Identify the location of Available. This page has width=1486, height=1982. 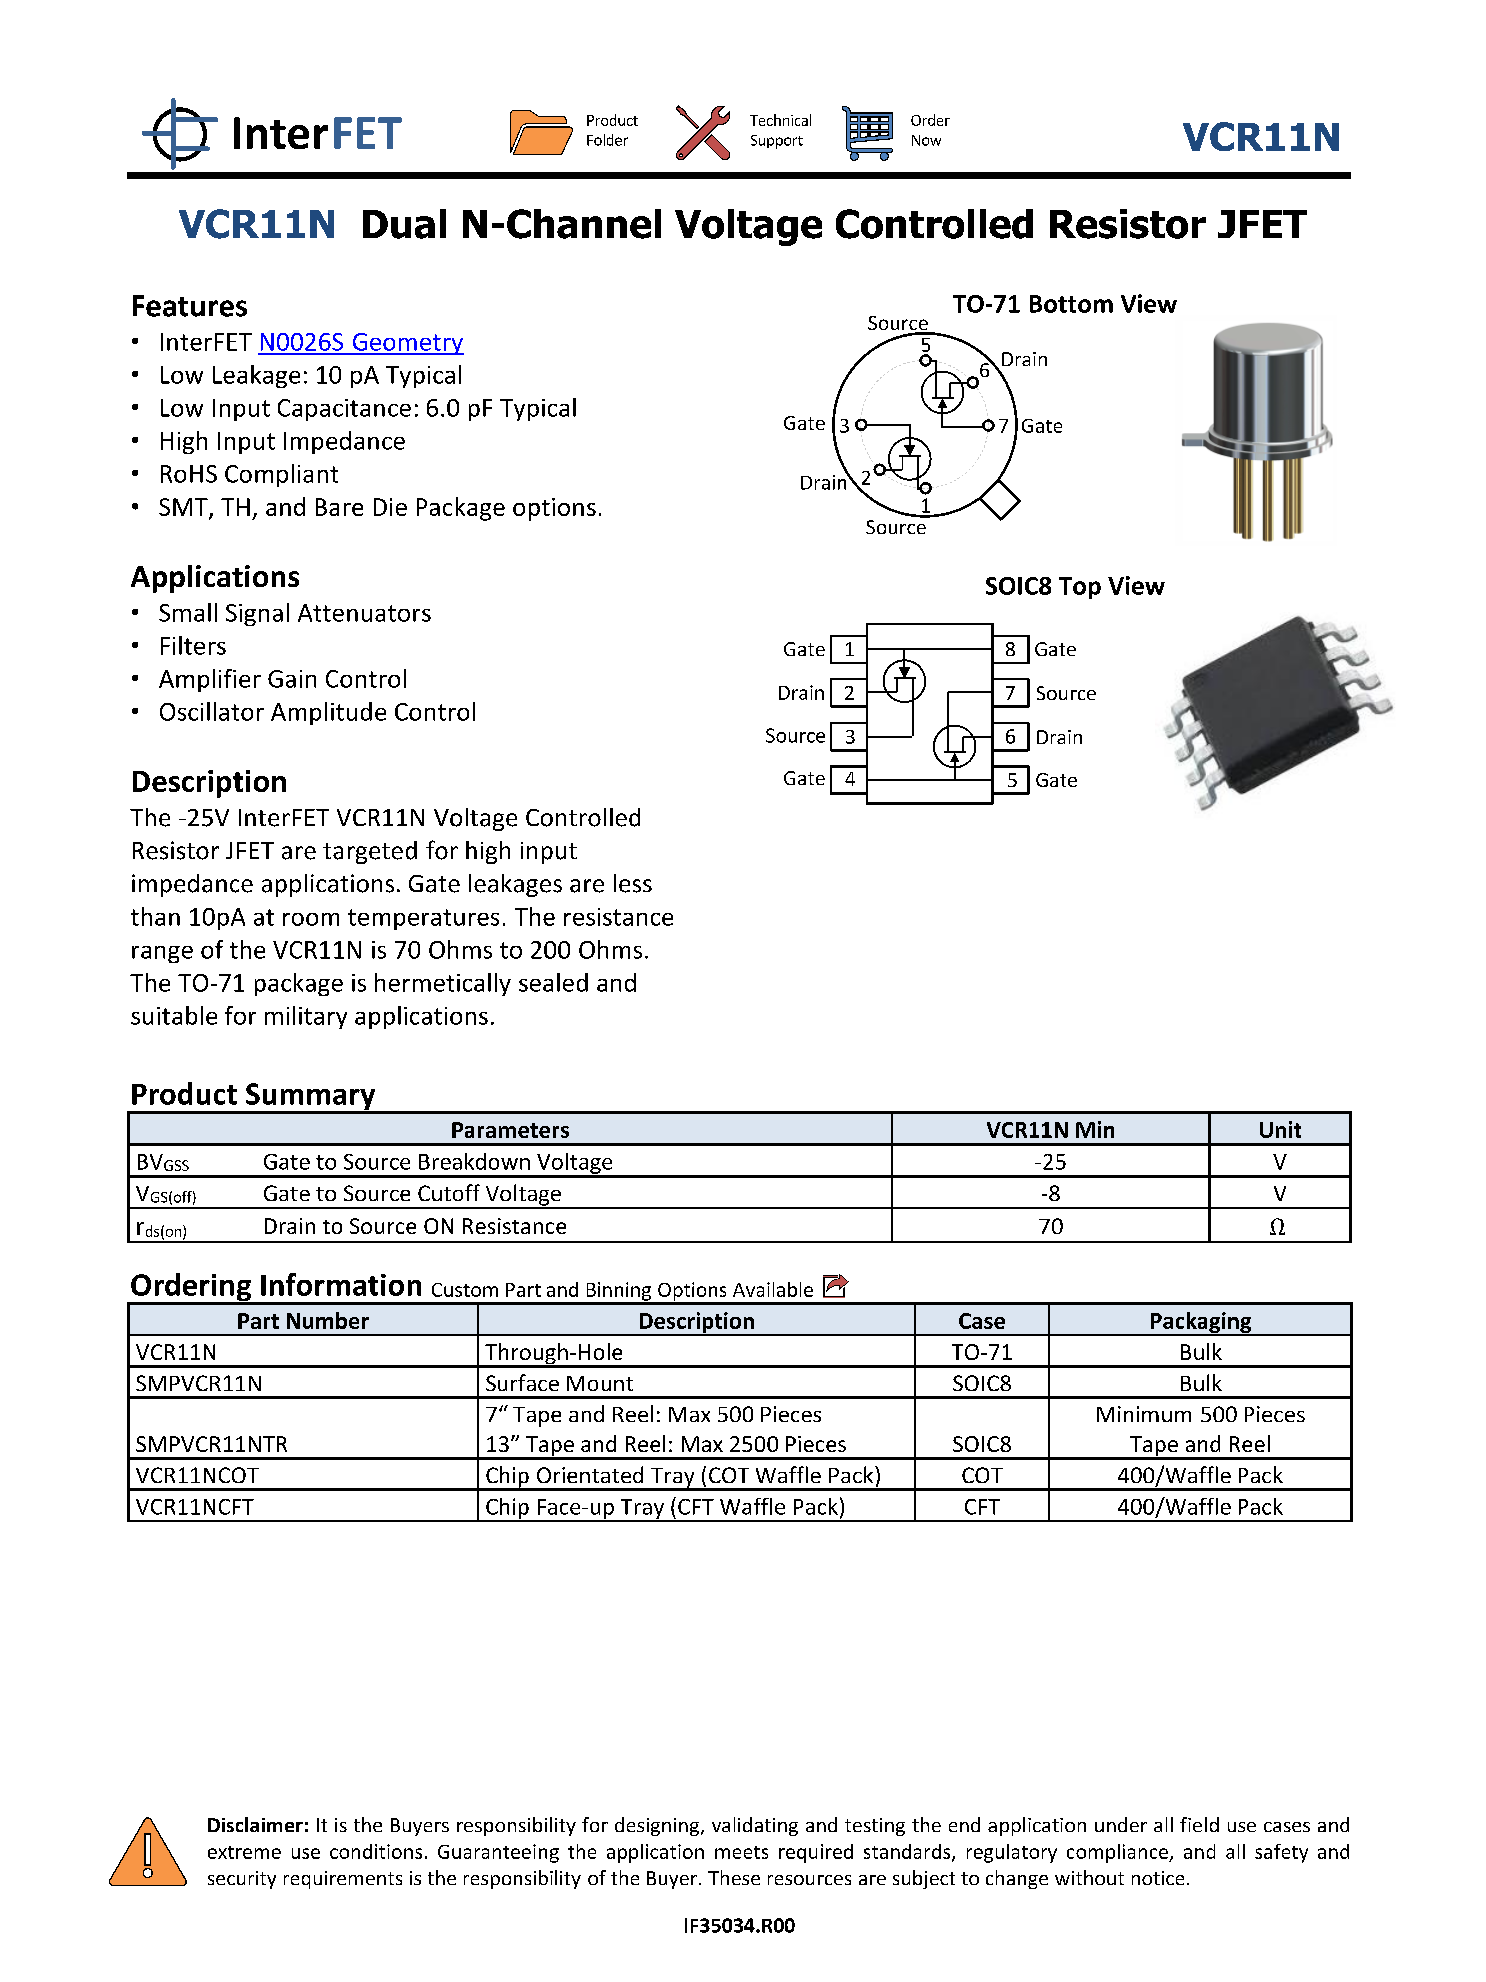
(773, 1289).
